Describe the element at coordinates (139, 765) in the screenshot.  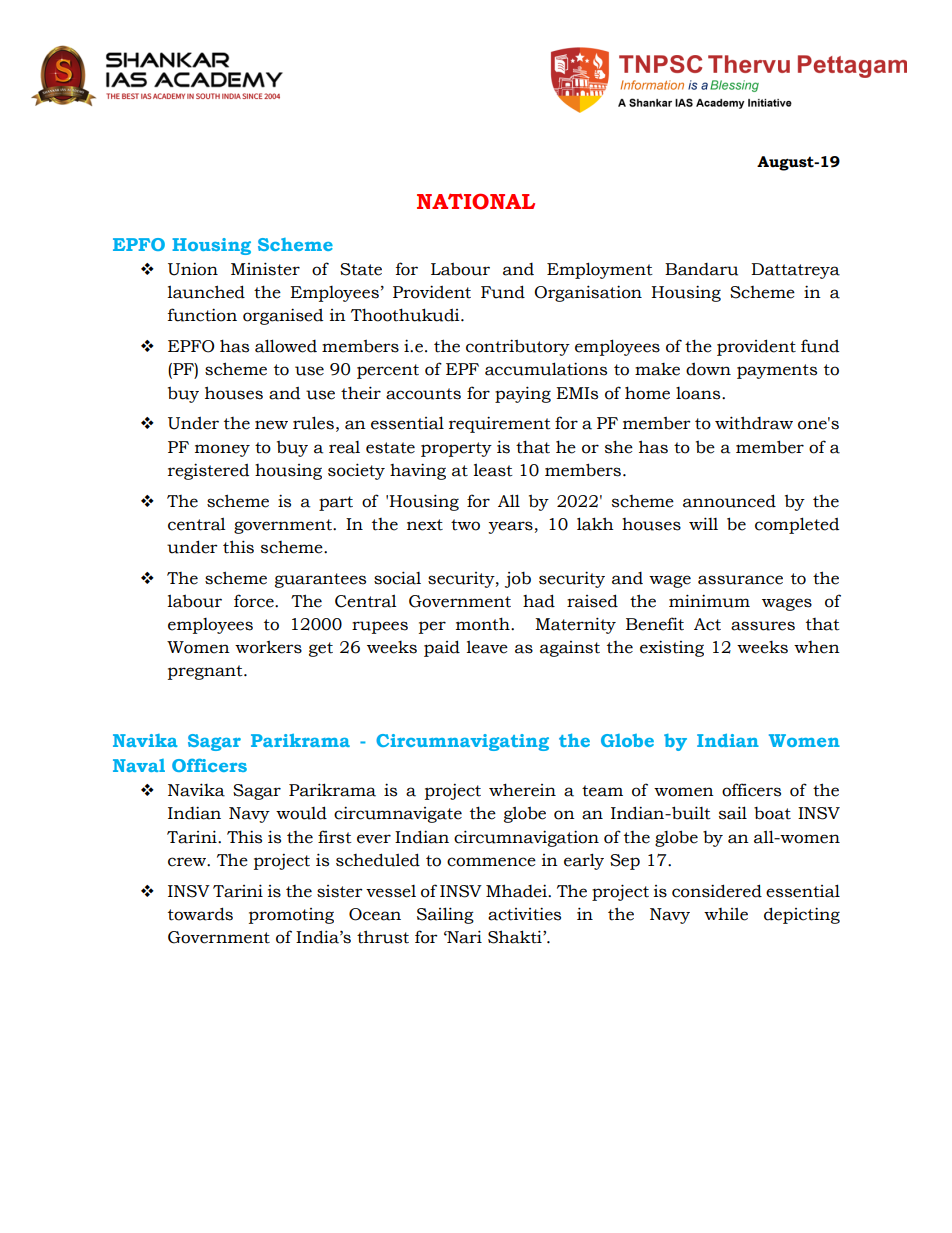
I see `Naval` at that location.
